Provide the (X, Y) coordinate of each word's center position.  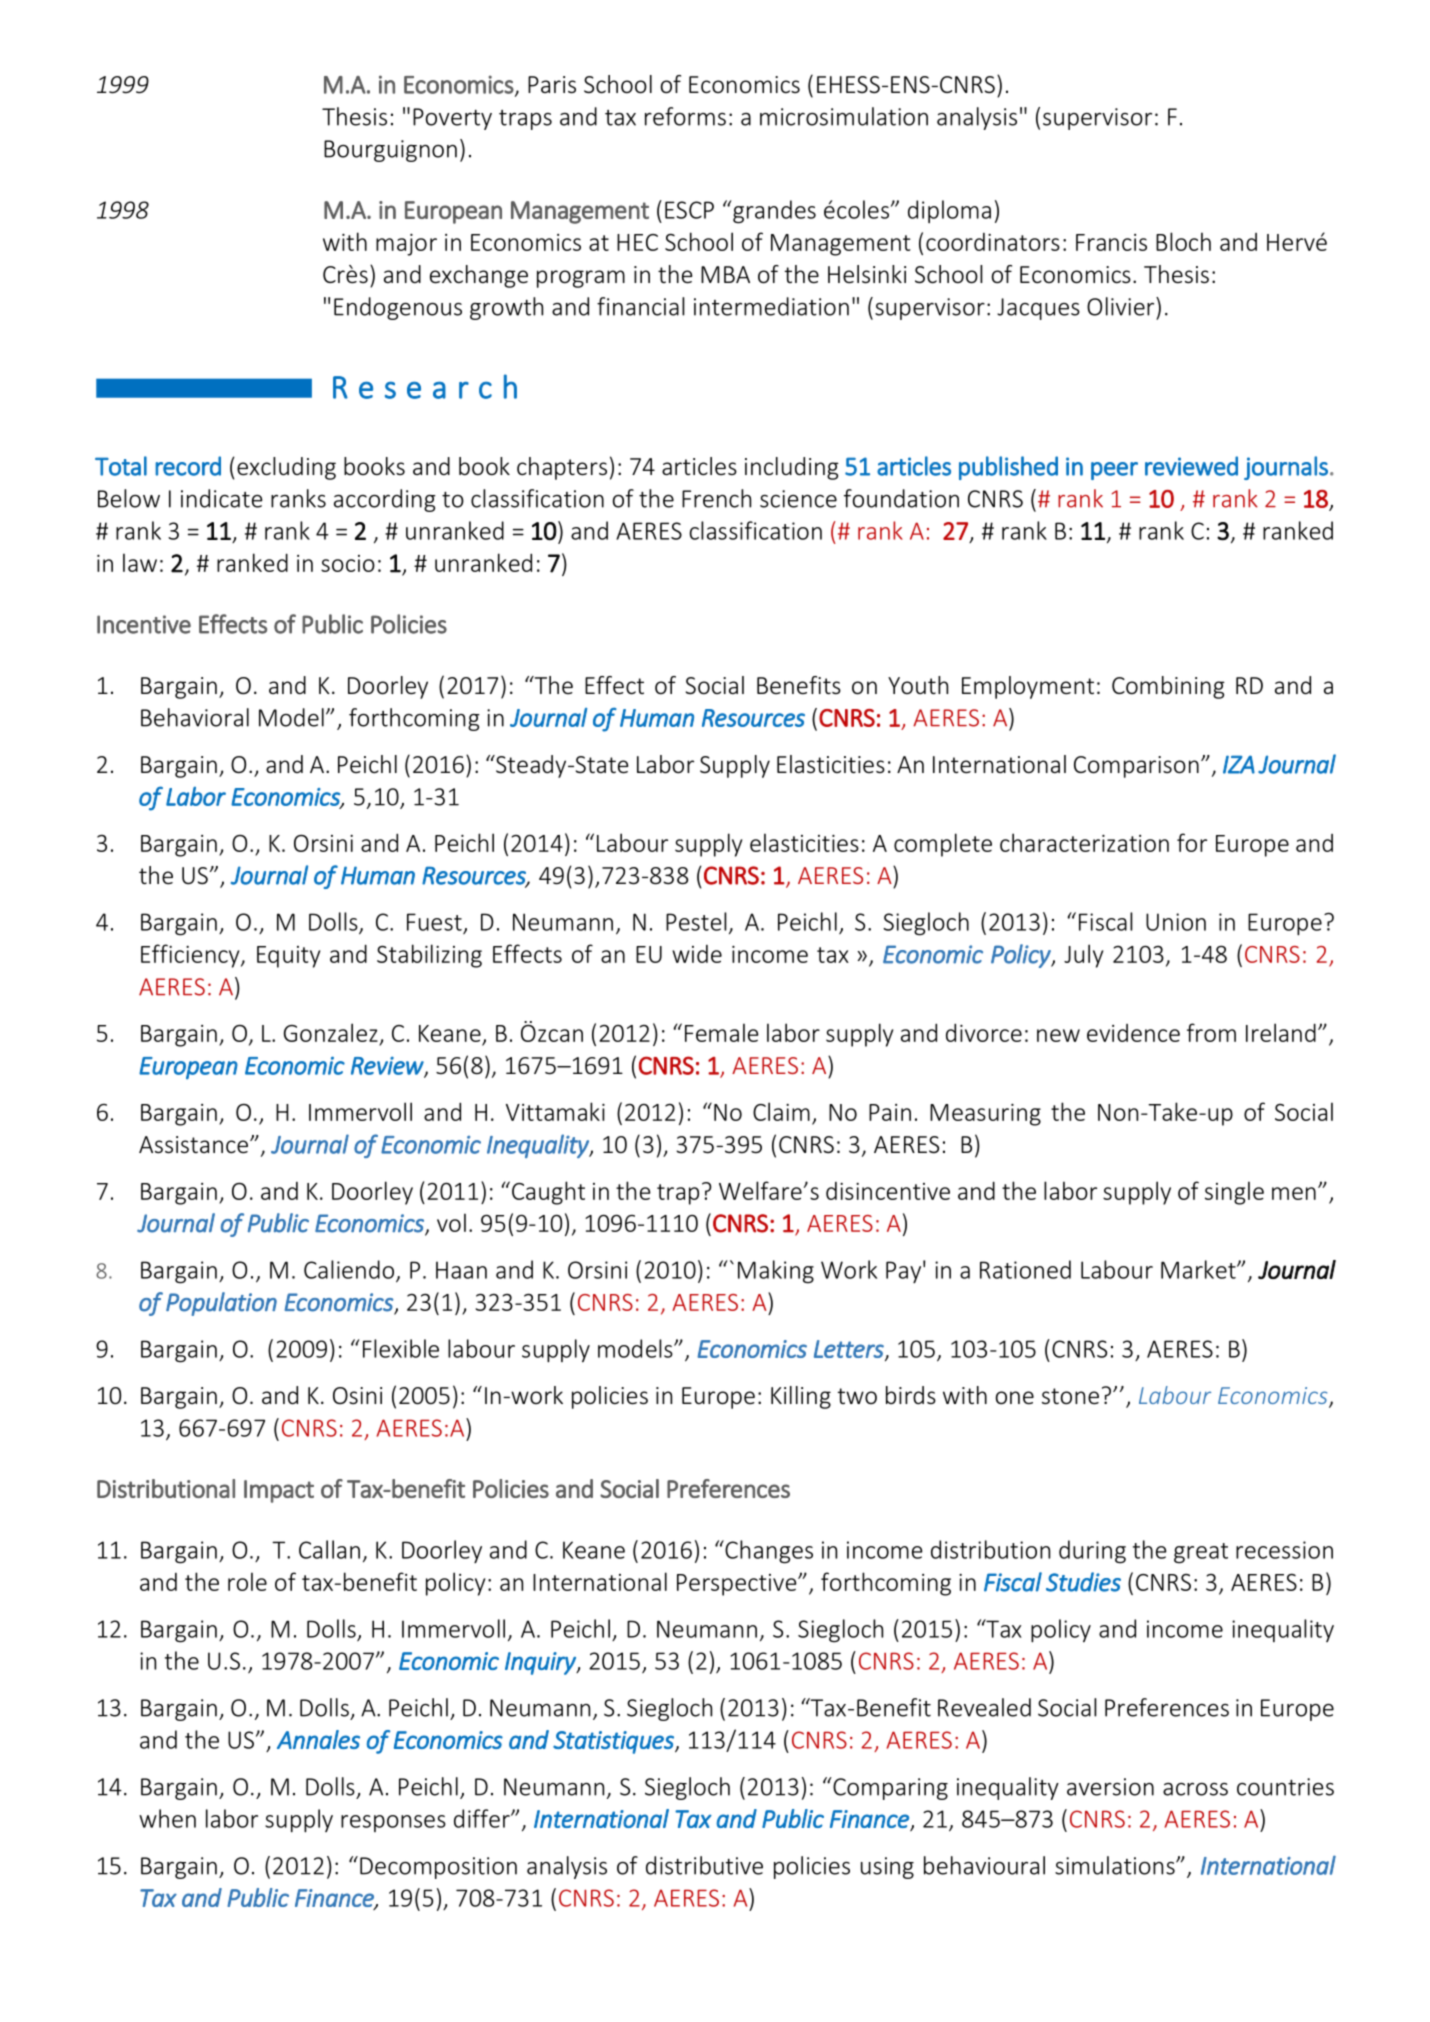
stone (1070, 1396)
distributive (704, 1865)
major (406, 245)
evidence (1133, 1033)
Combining (1168, 687)
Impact (279, 1491)
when (167, 1818)
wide (697, 954)
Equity (288, 957)
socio (348, 563)
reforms (685, 116)
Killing (801, 1397)
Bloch (1183, 241)
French (716, 498)
